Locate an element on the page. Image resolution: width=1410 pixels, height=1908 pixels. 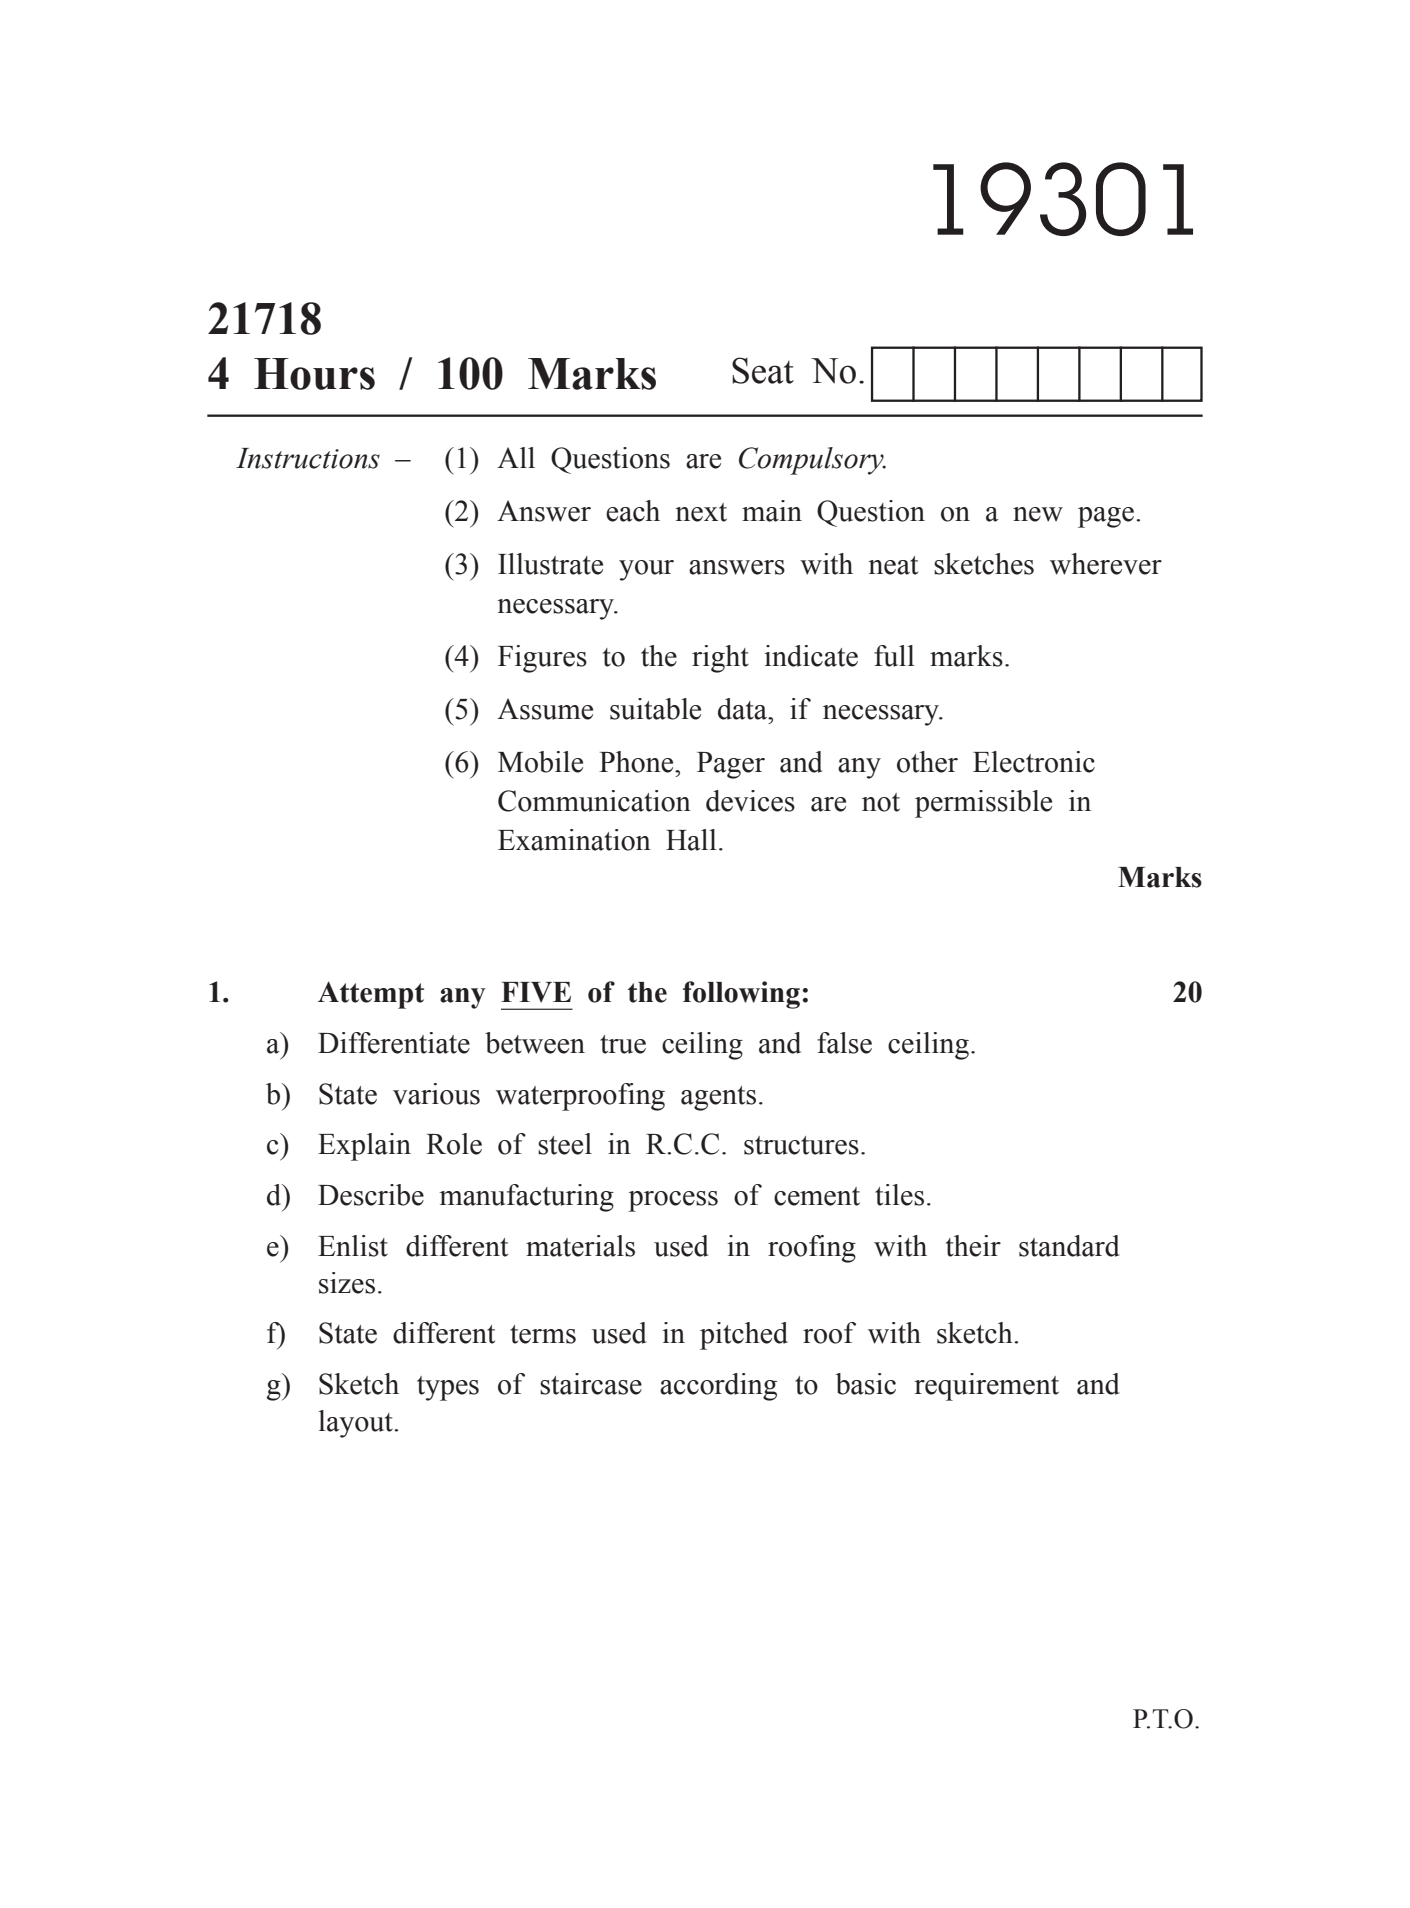
full is located at coordinates (894, 656).
